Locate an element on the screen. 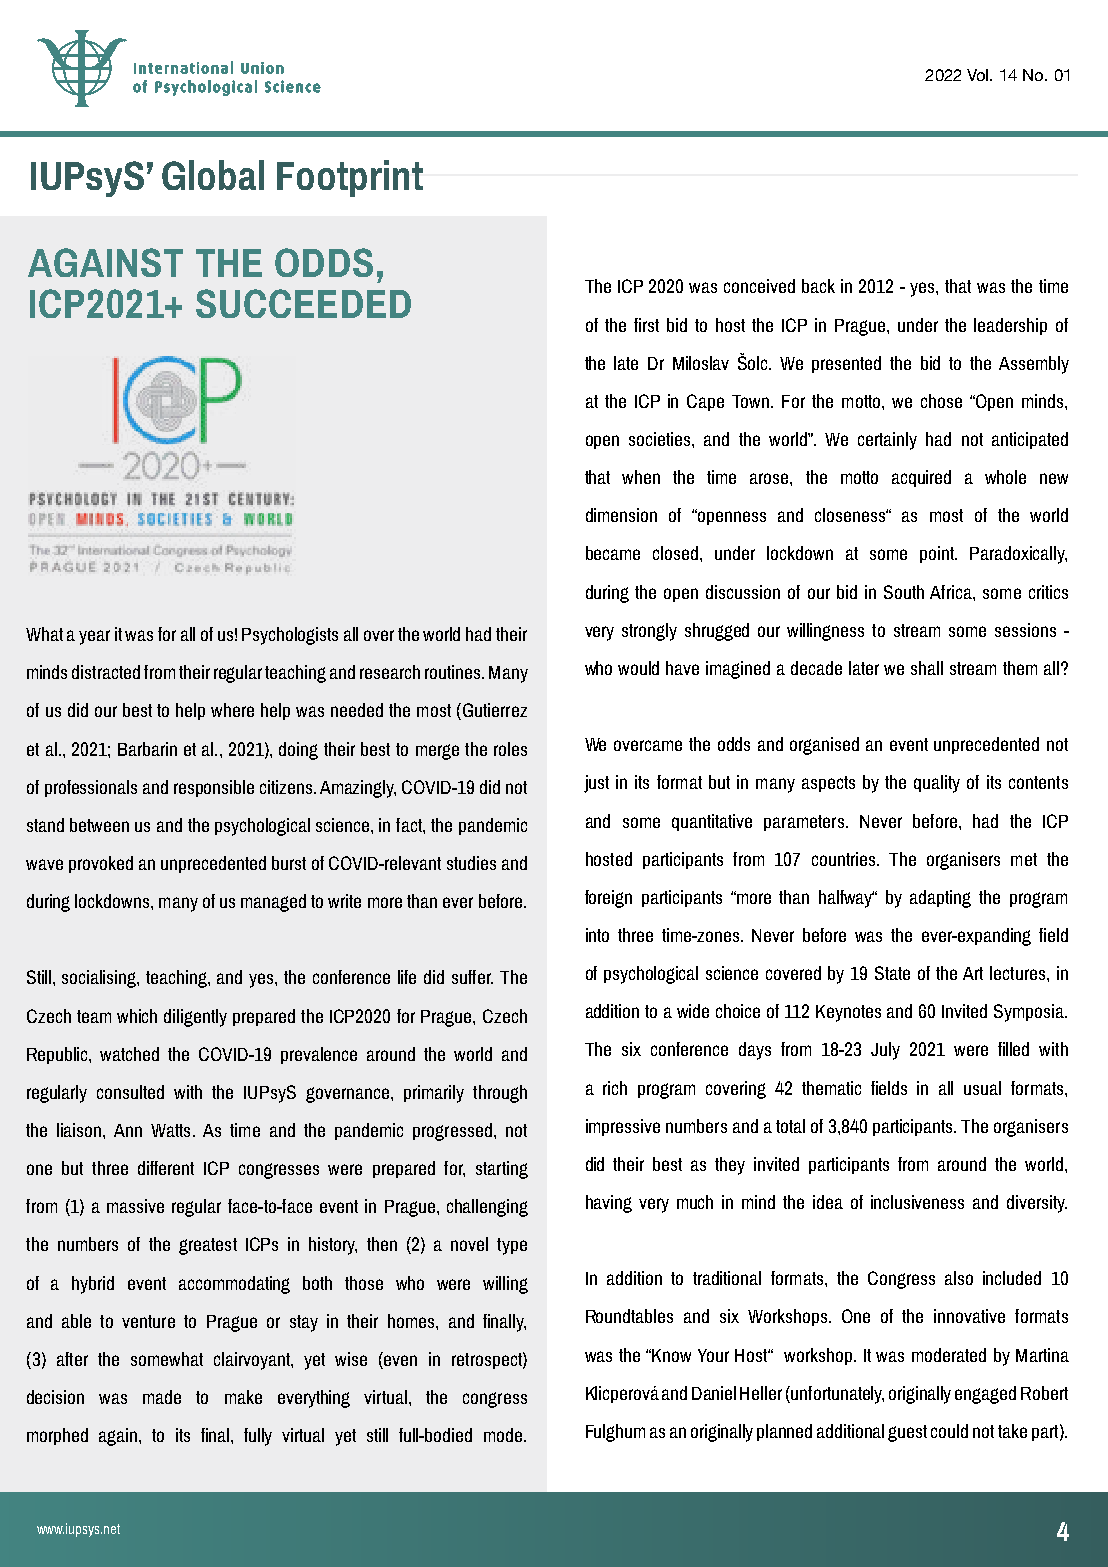  Footprint is located at coordinates (350, 178).
